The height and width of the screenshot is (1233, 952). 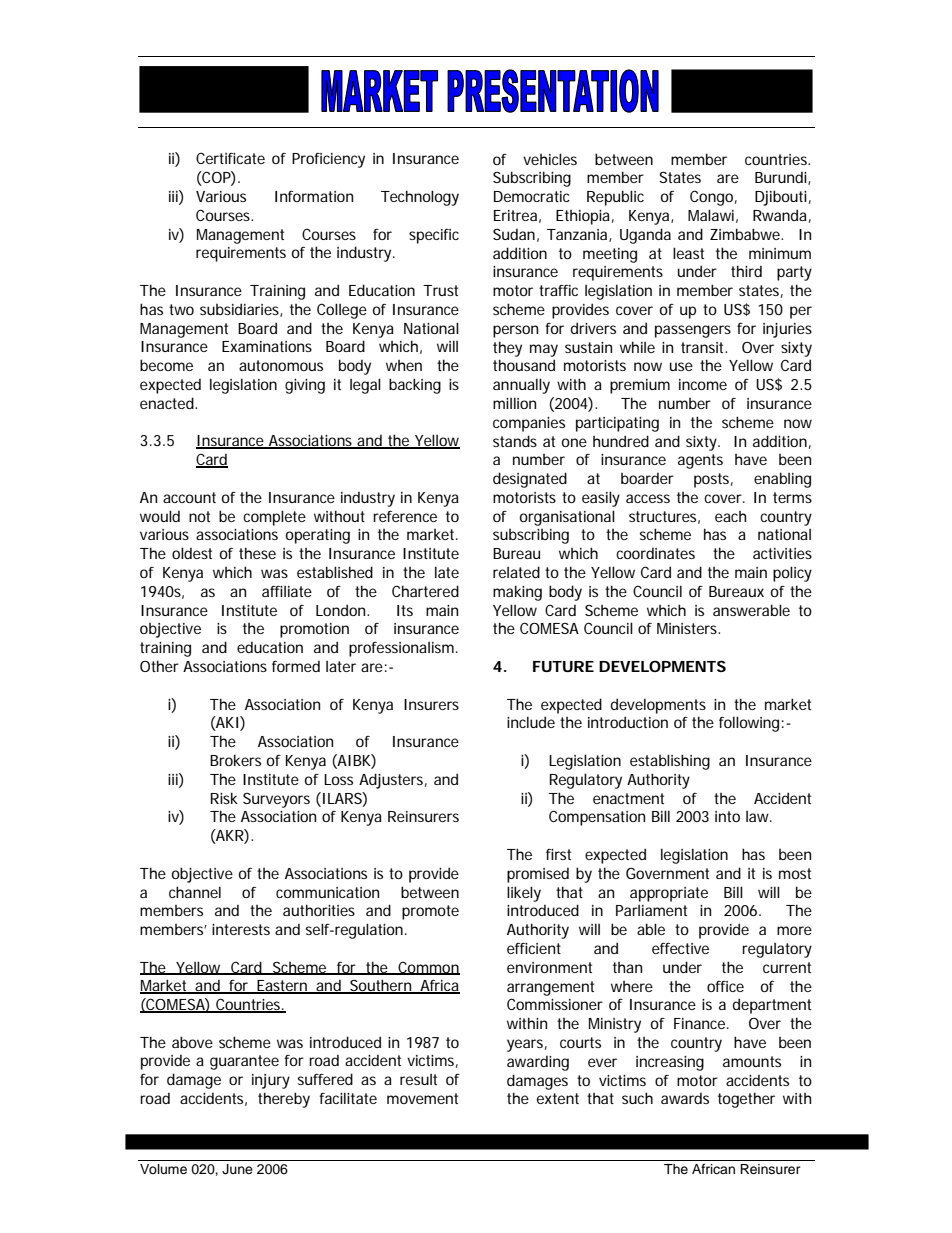 I want to click on June, so click(x=237, y=1169).
